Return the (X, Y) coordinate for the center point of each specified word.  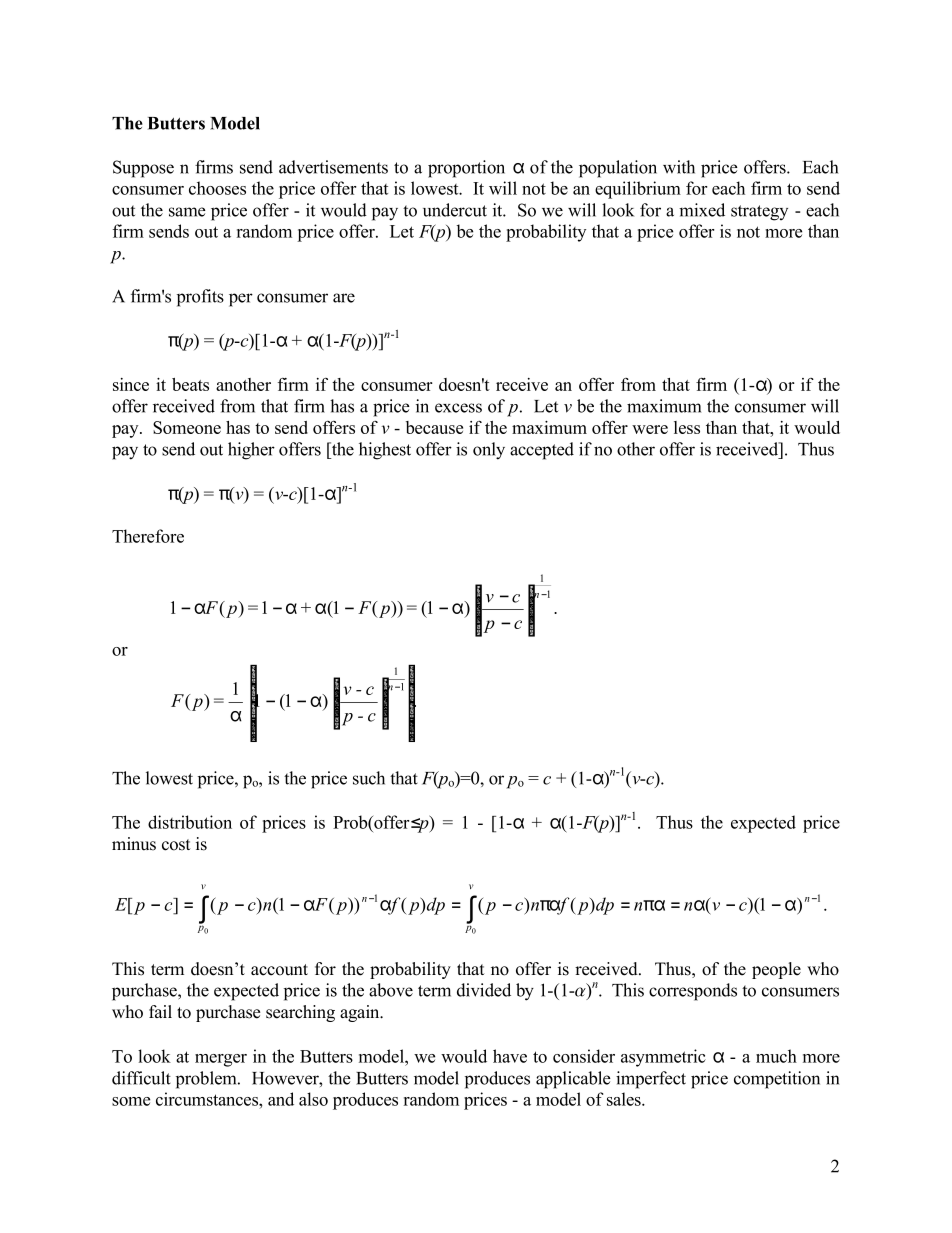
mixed (702, 210)
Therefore (148, 536)
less (687, 427)
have (510, 1056)
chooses (217, 188)
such (369, 778)
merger (221, 1060)
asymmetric (663, 1058)
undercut (455, 210)
